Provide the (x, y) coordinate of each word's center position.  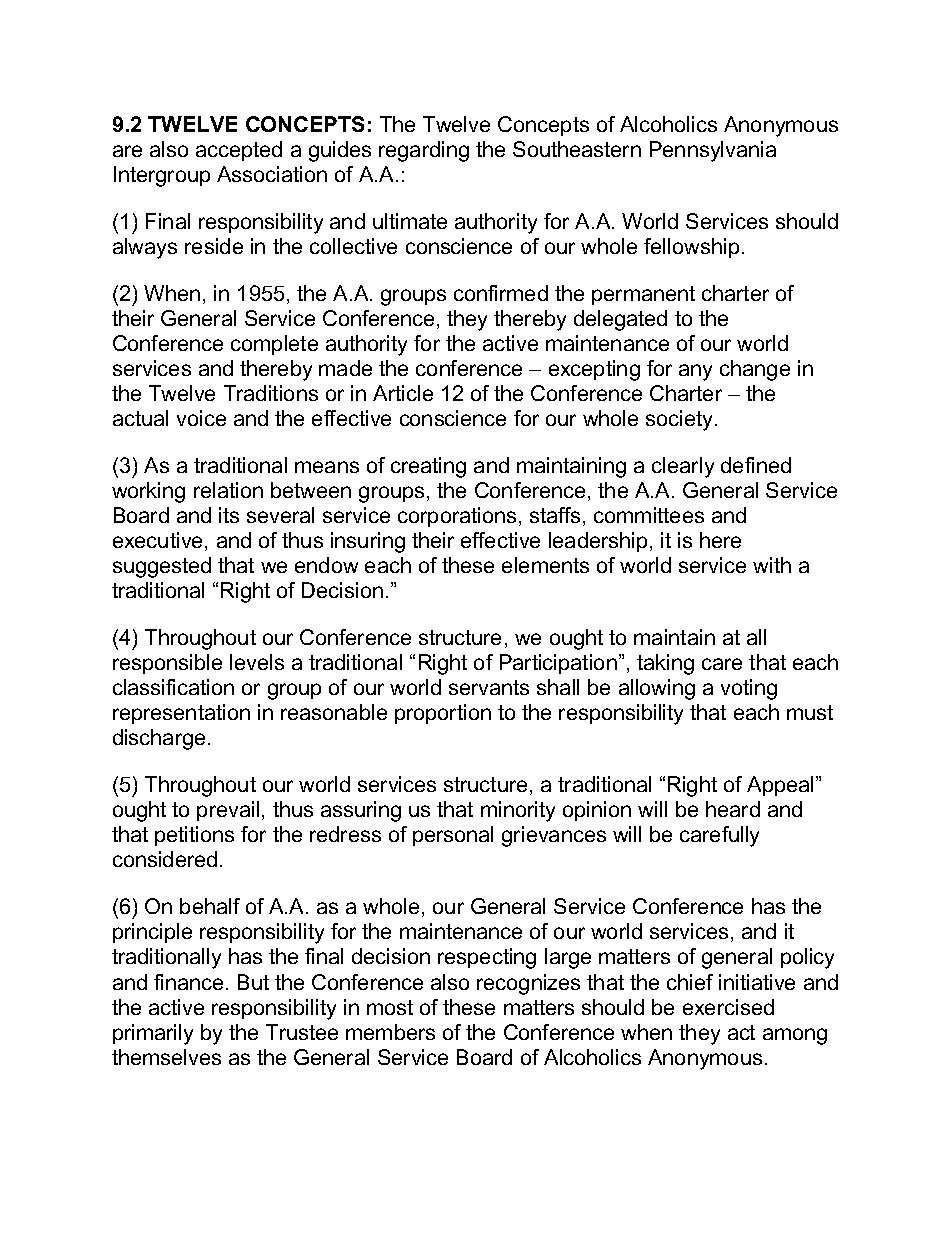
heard (733, 809)
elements (545, 565)
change (755, 370)
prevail (228, 811)
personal (453, 836)
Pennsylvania (713, 151)
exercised (728, 1007)
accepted (239, 151)
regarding (424, 151)
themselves (166, 1057)
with (772, 565)
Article (403, 393)
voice (201, 418)
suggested (162, 567)
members (390, 1032)
